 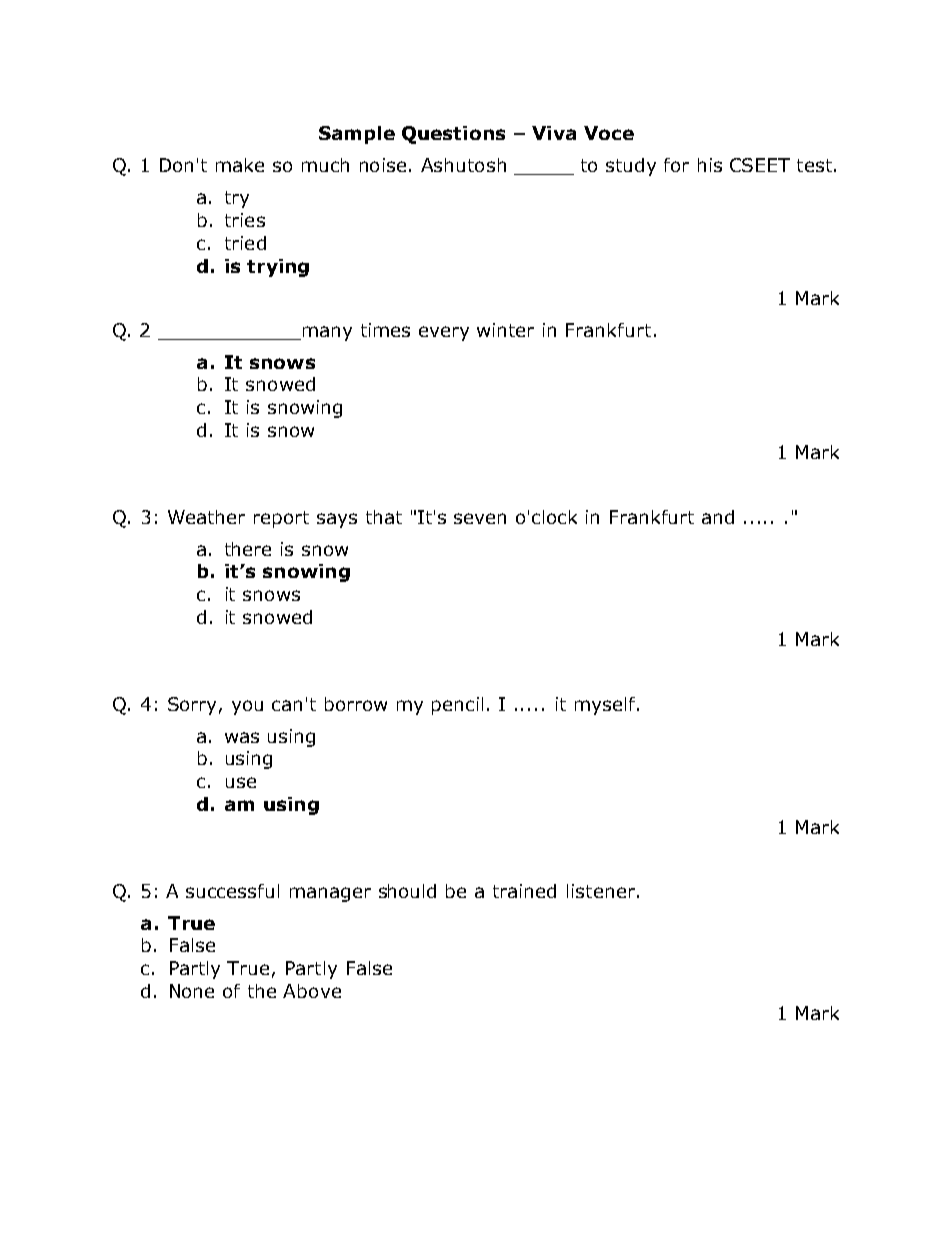 What do you see at coordinates (480, 518) in the screenshot?
I see `seven` at bounding box center [480, 518].
